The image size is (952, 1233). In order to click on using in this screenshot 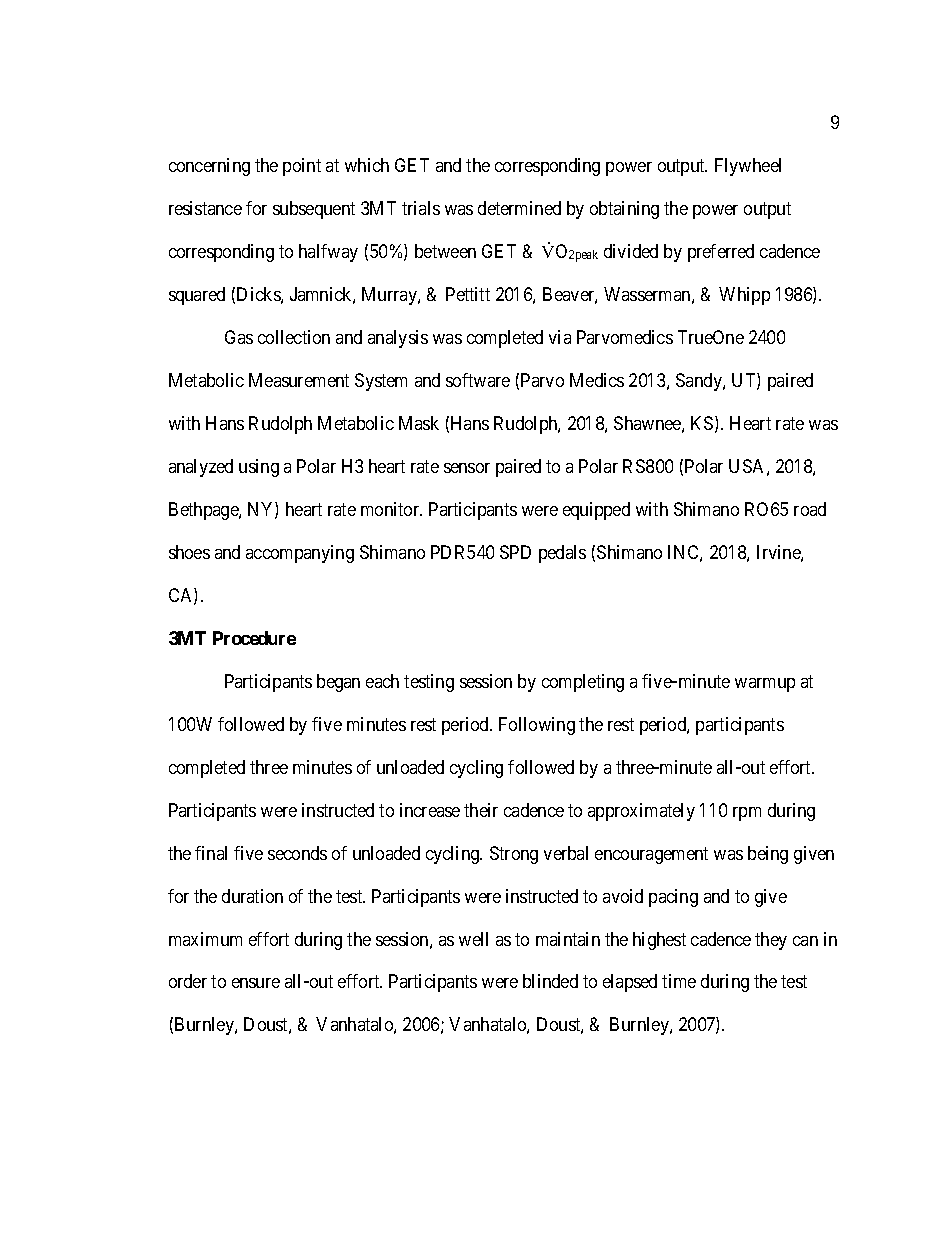, I will do `click(259, 468)`.
